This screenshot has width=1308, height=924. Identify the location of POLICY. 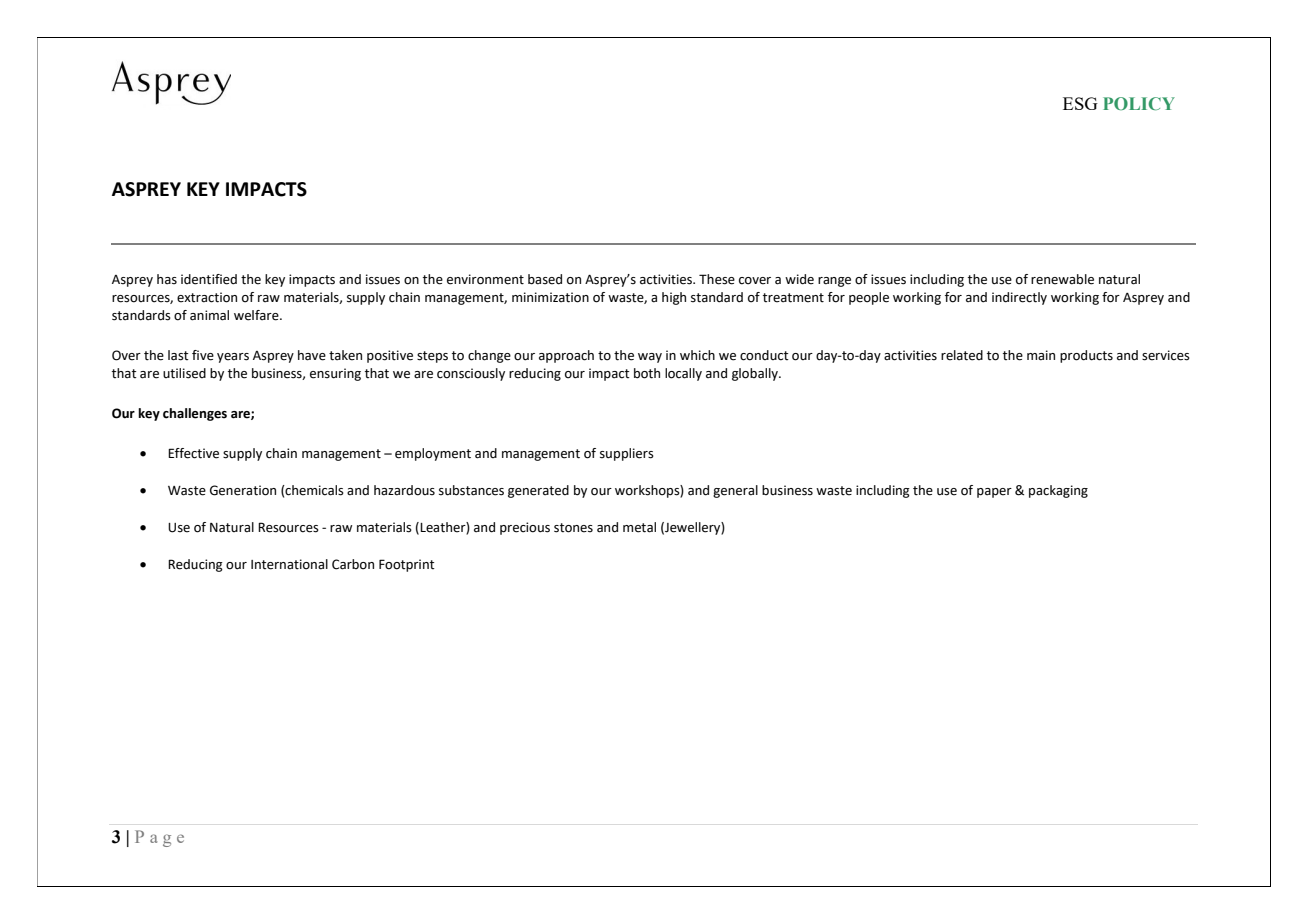
(1139, 104).
